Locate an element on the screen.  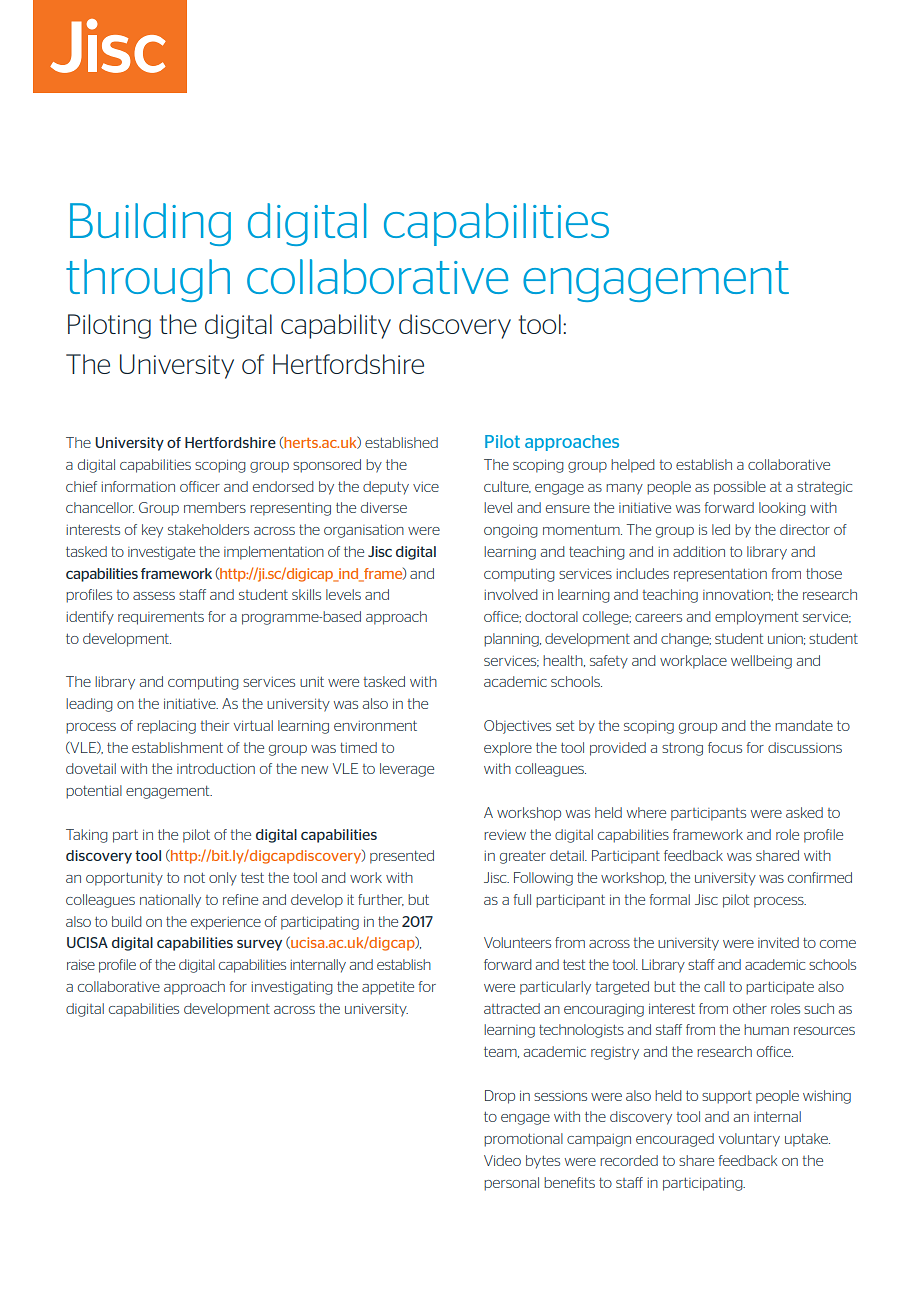
focus is located at coordinates (725, 747).
